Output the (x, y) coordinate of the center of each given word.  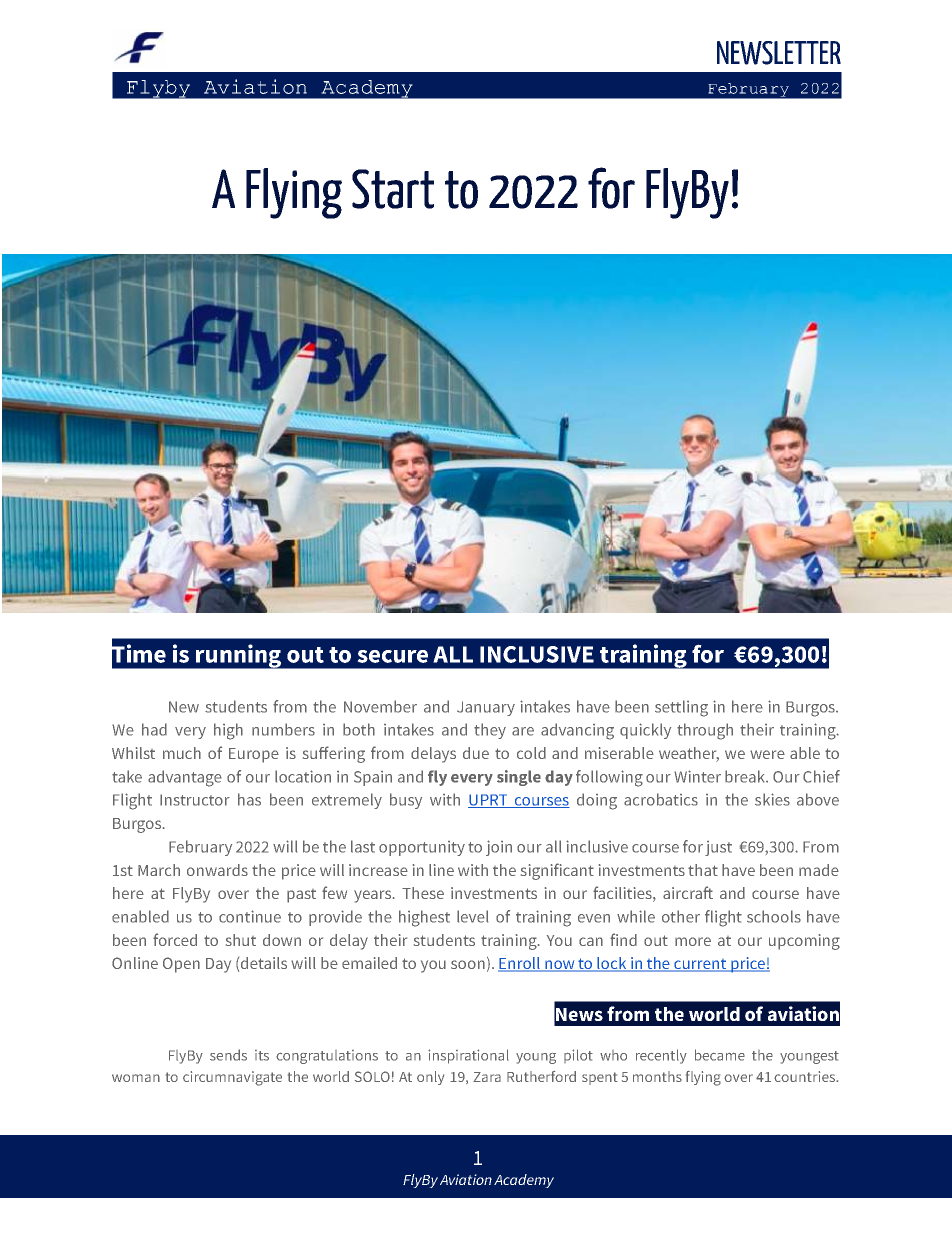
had (154, 729)
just (718, 848)
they (490, 731)
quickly (645, 731)
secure (392, 656)
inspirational (468, 1056)
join (499, 848)
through (705, 731)
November (380, 706)
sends (228, 1055)
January (486, 708)
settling (681, 708)
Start (393, 189)
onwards (217, 870)
